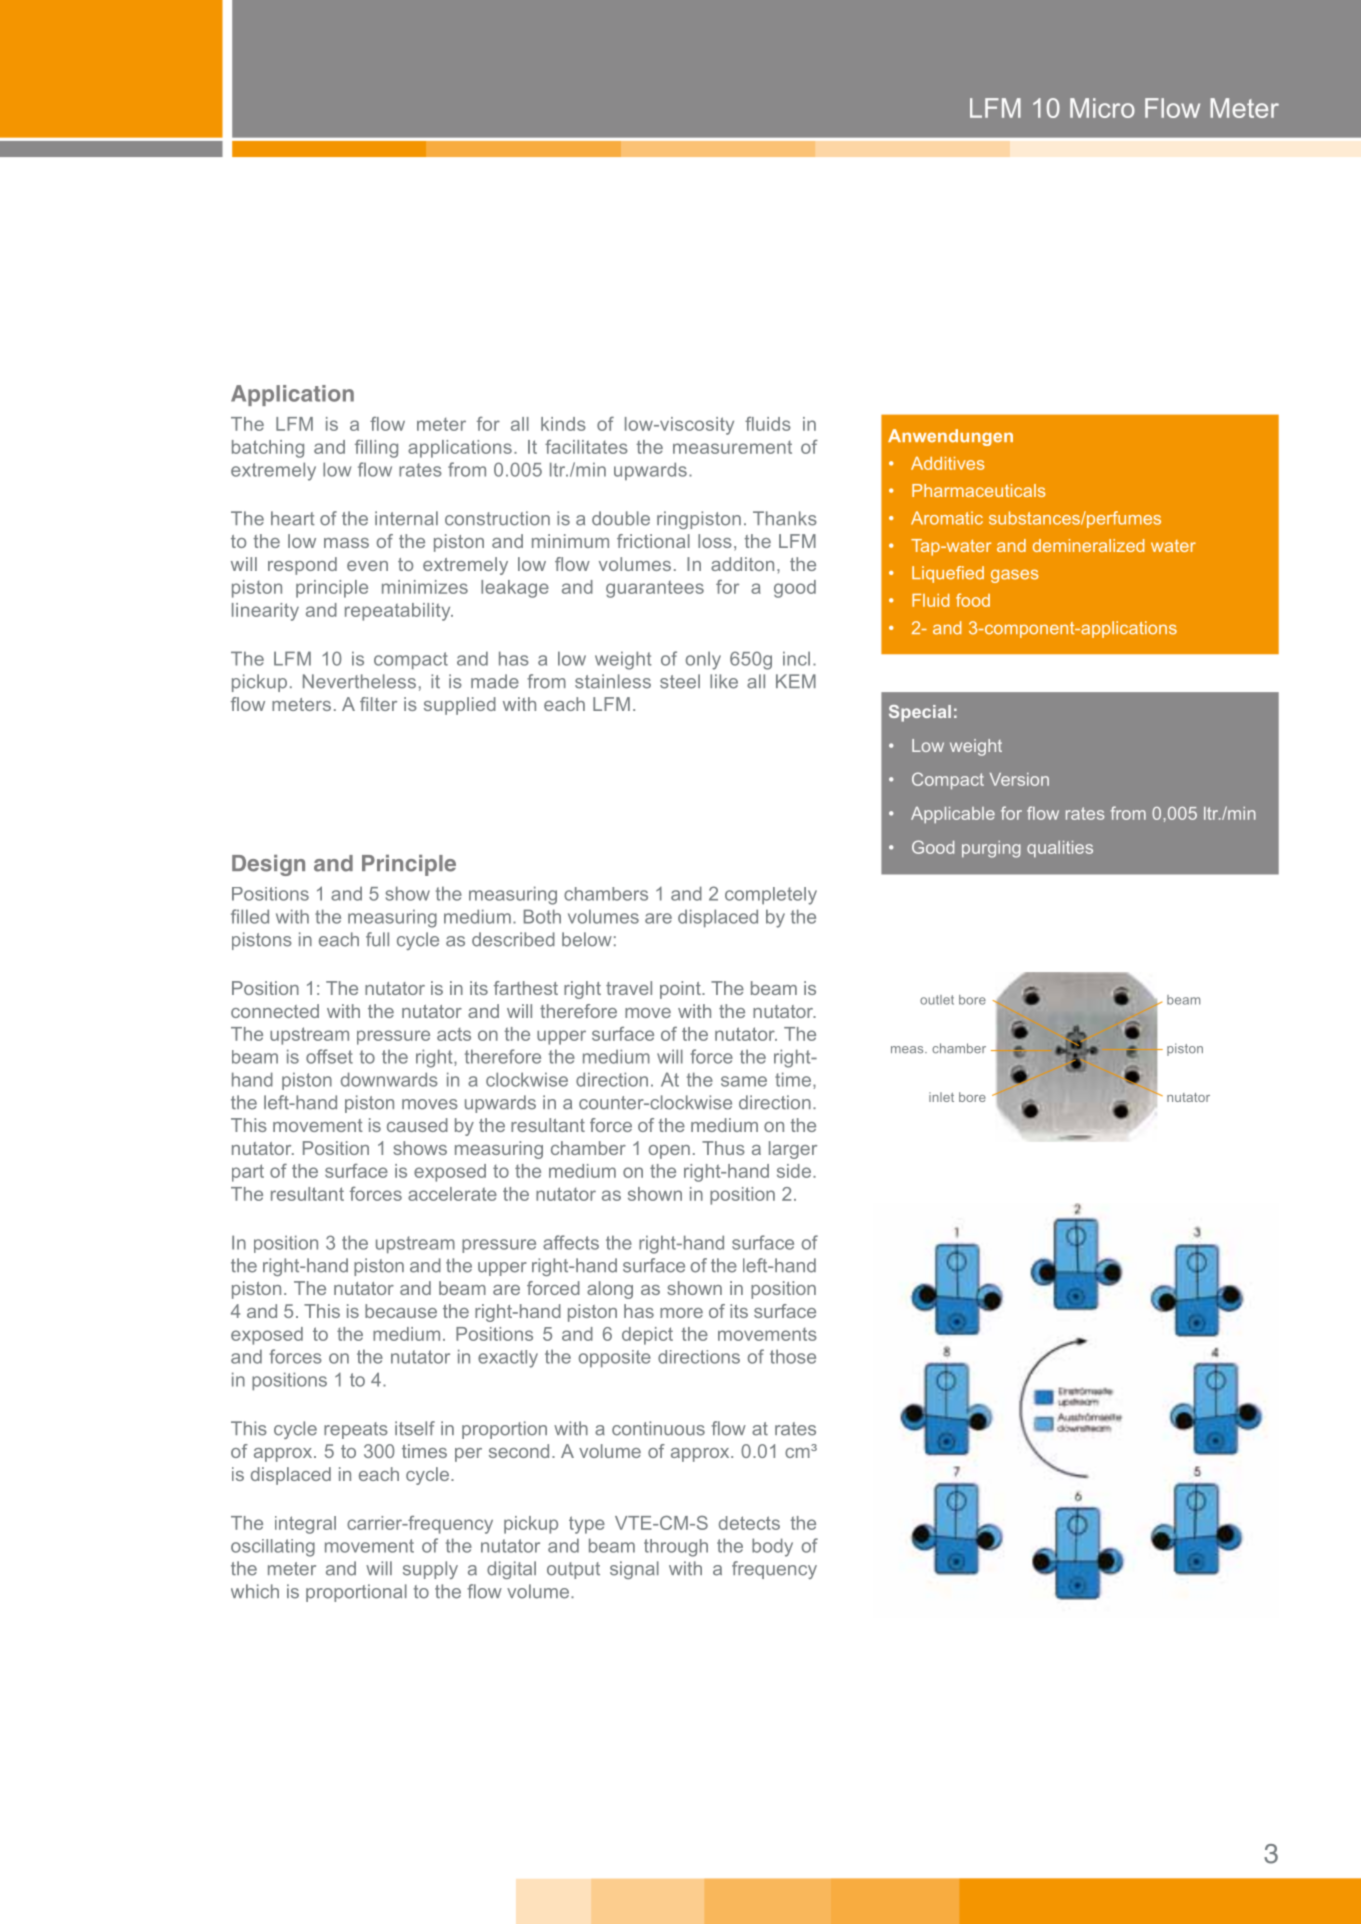 The image size is (1361, 1924). I want to click on kinds, so click(563, 424).
